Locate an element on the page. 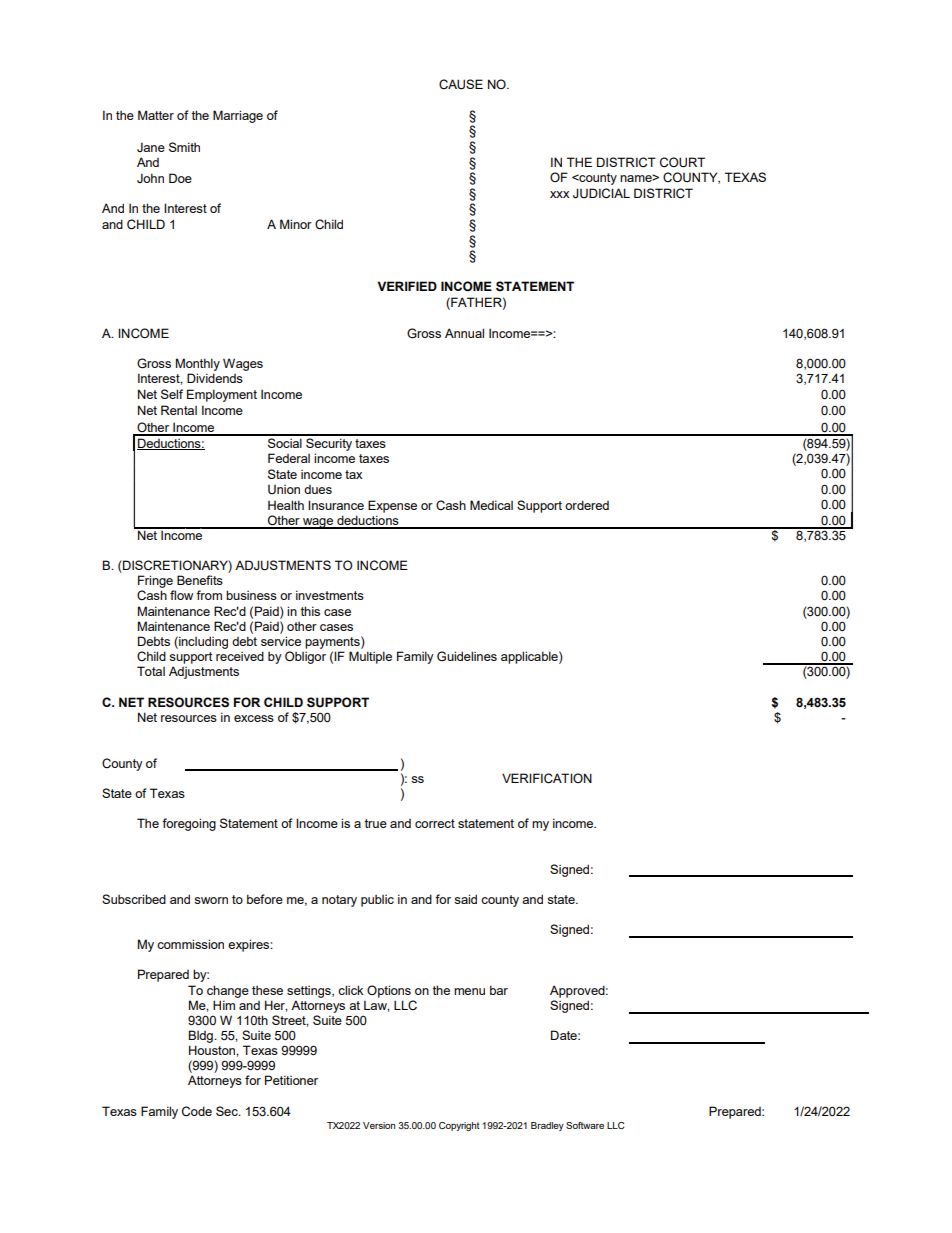  ordered is located at coordinates (587, 505).
